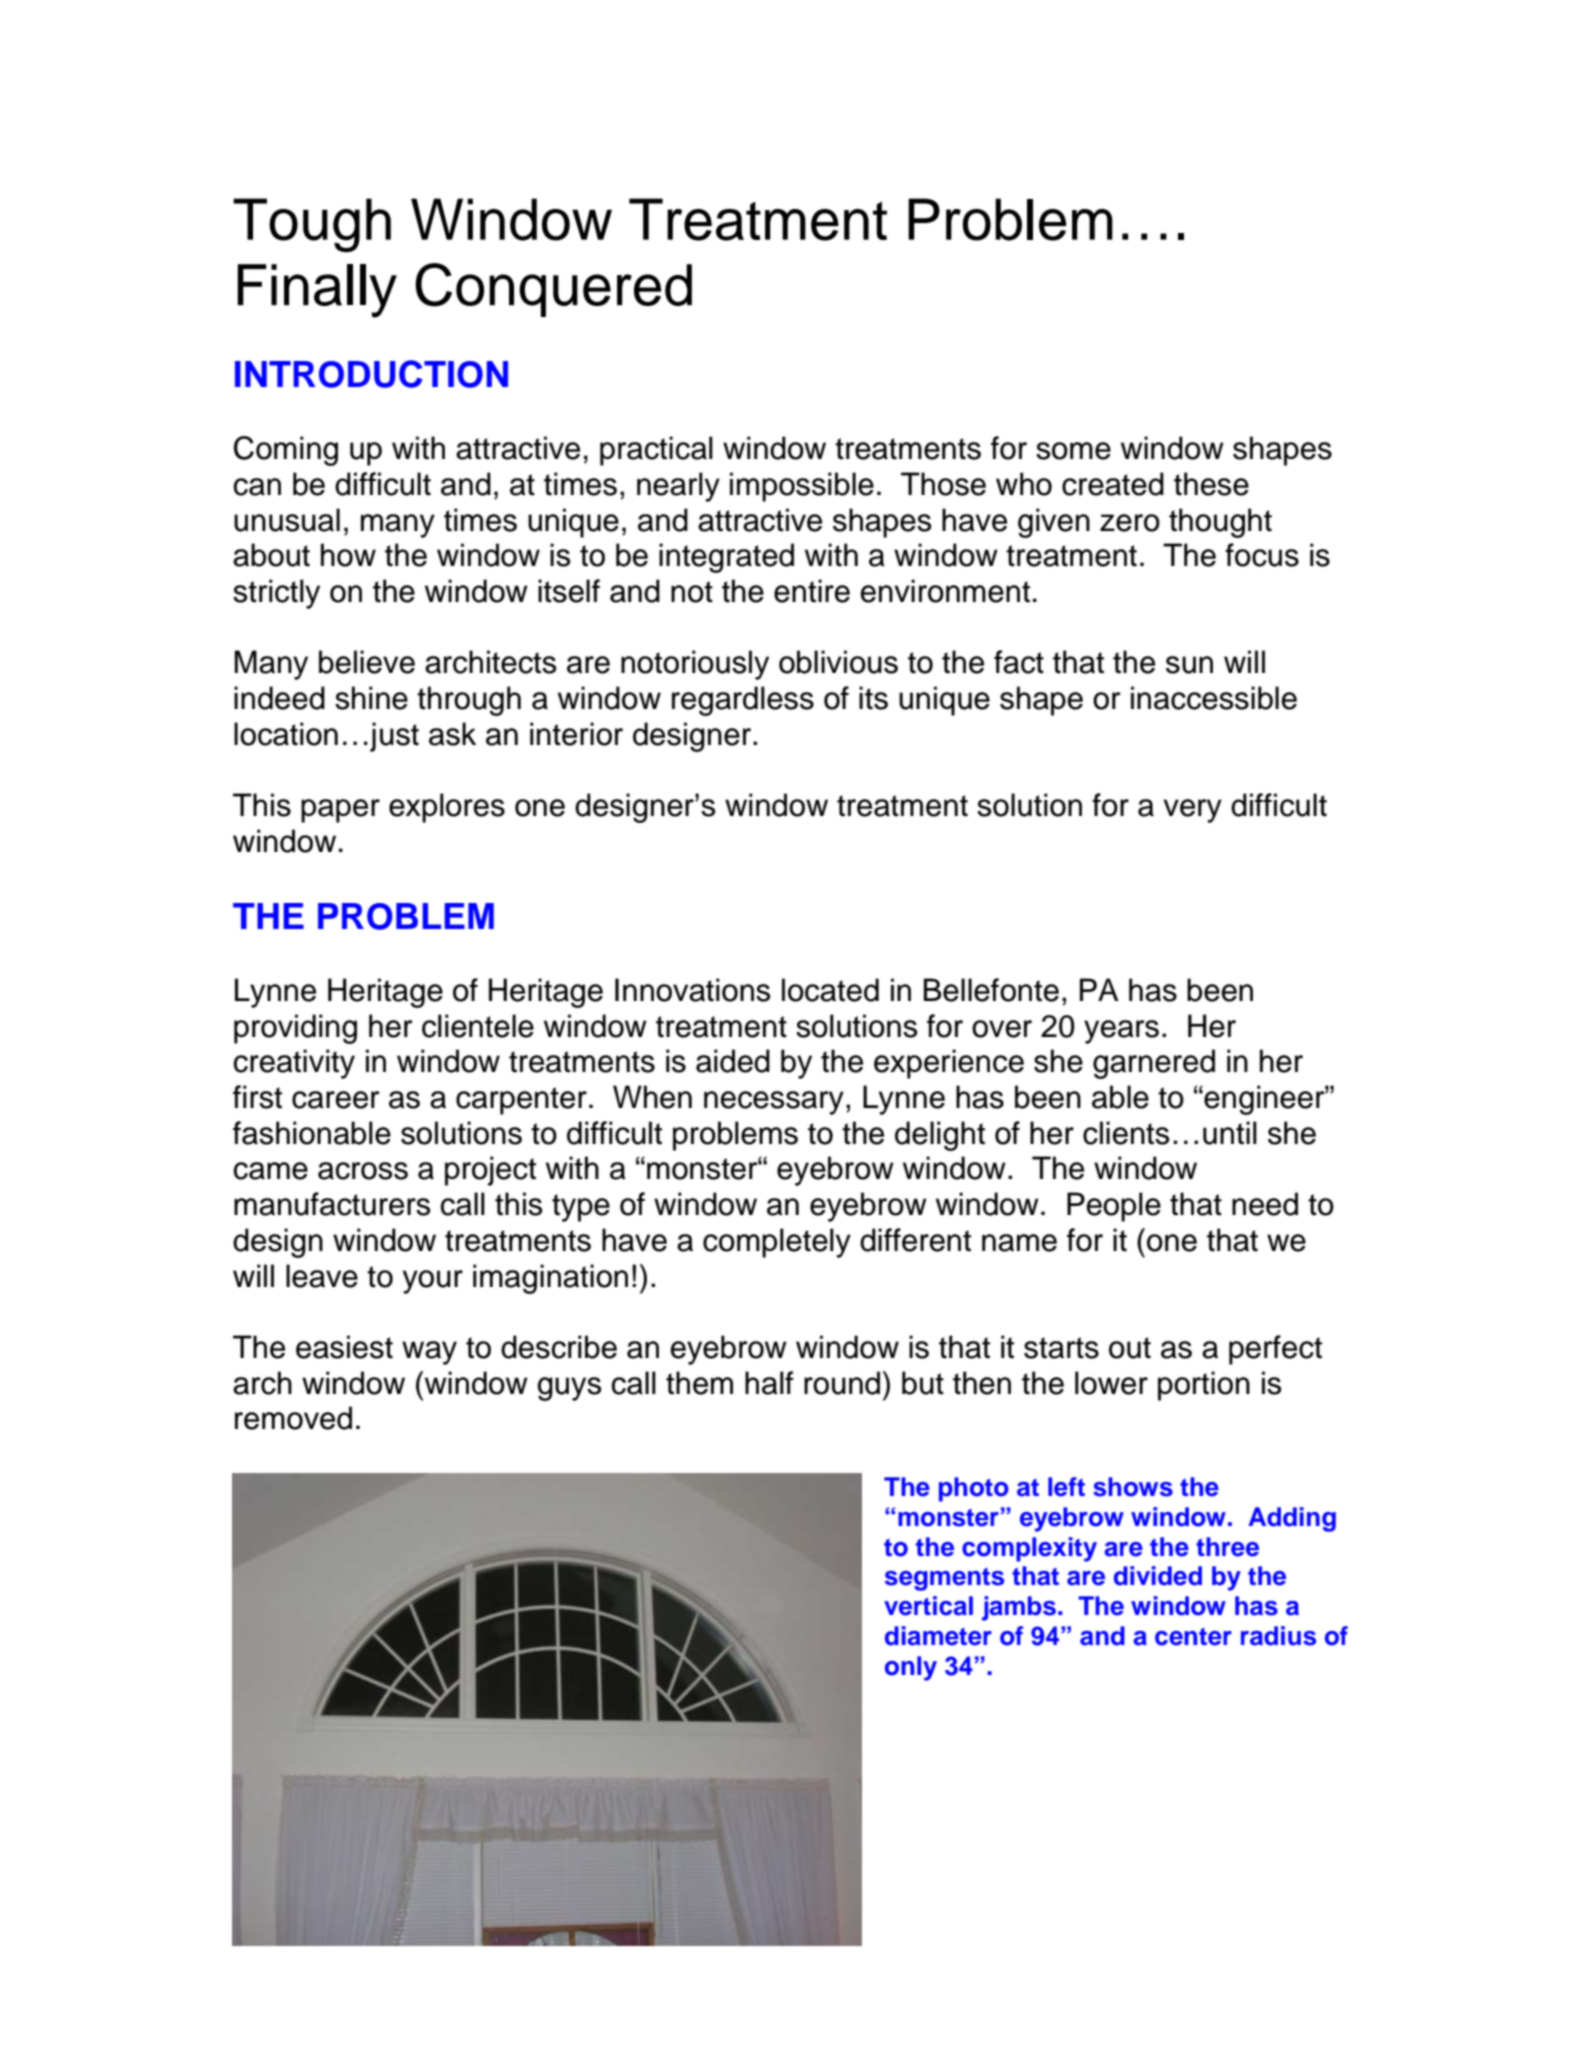 The height and width of the screenshot is (2050, 1584). I want to click on completely, so click(777, 1243).
